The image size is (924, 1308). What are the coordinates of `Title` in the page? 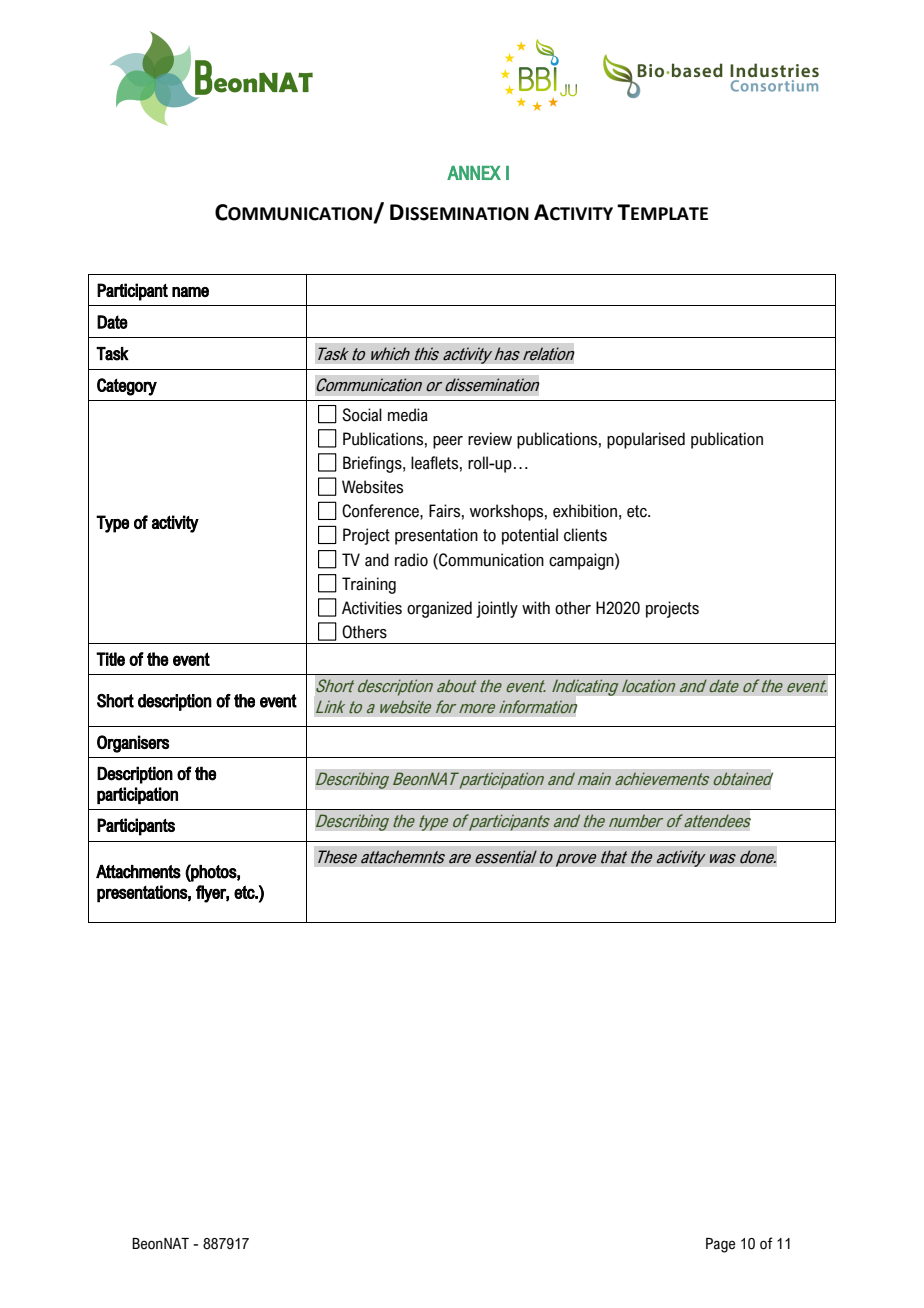 It's located at (110, 659).
